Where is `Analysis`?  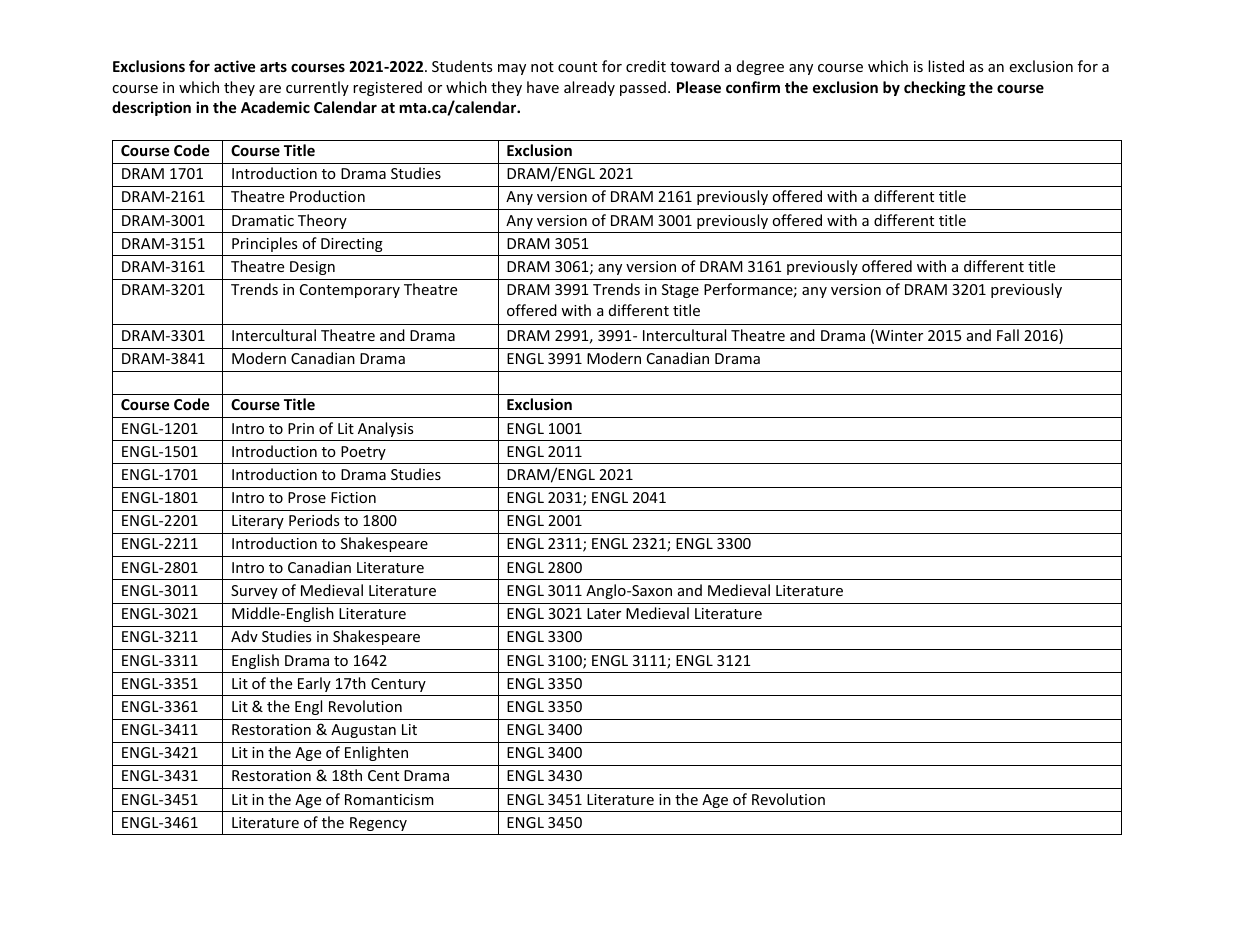 Analysis is located at coordinates (385, 429).
